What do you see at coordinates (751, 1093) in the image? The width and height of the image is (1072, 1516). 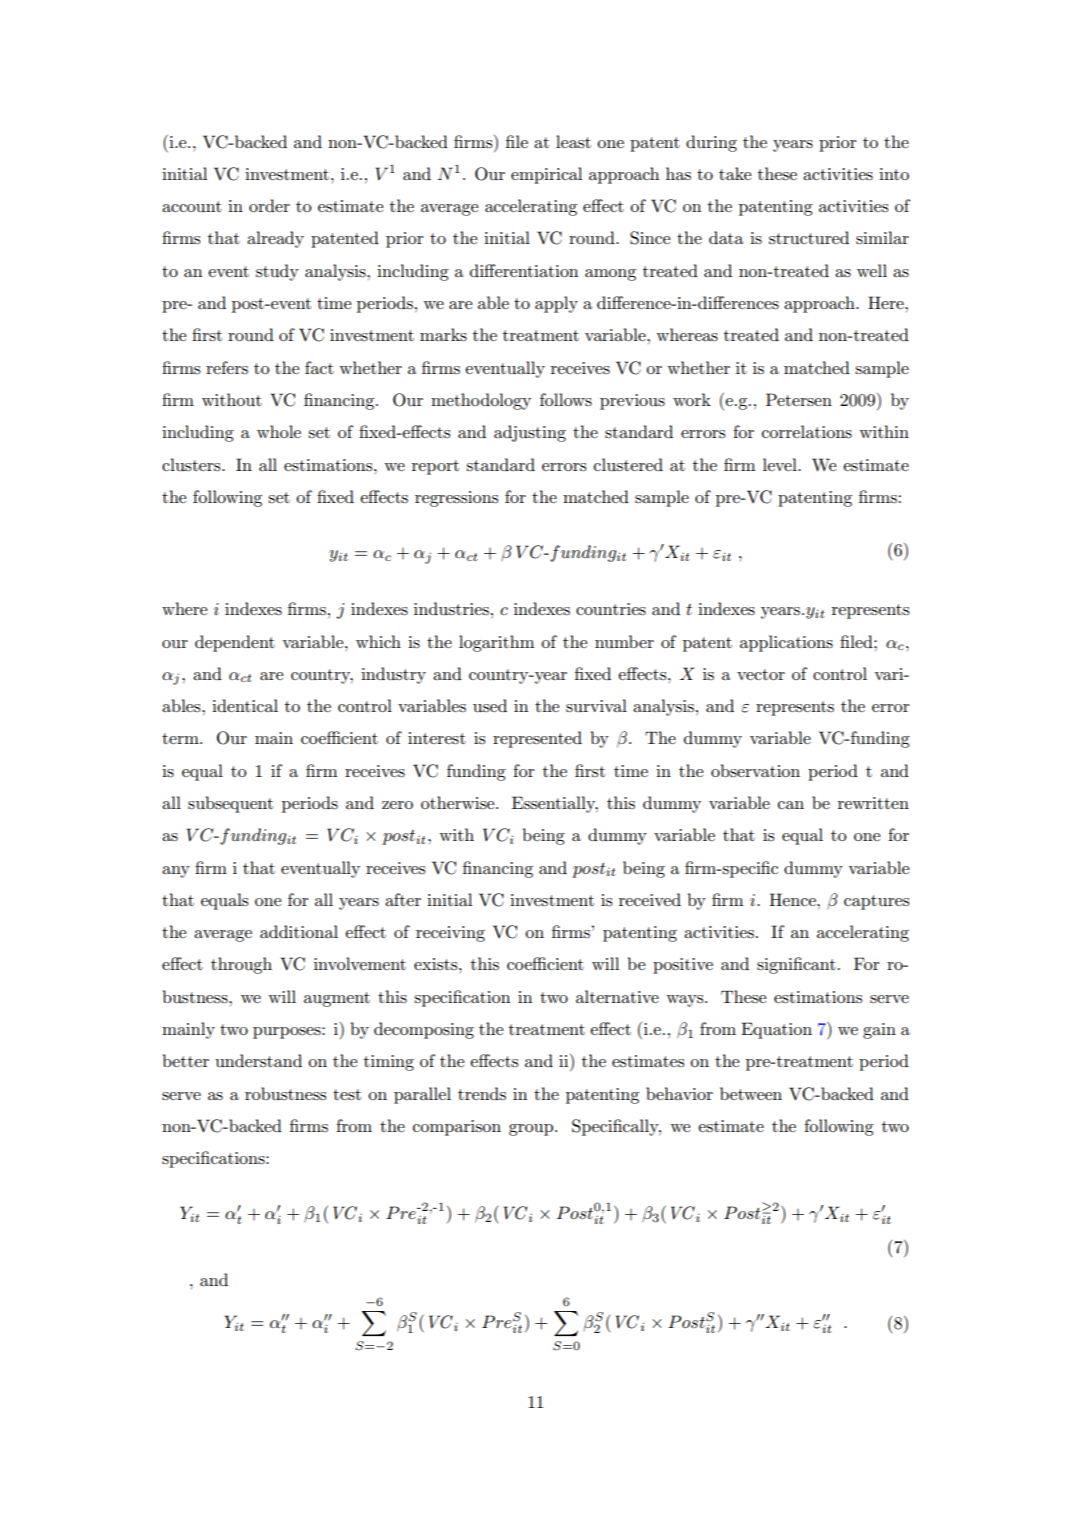 I see `between` at bounding box center [751, 1093].
